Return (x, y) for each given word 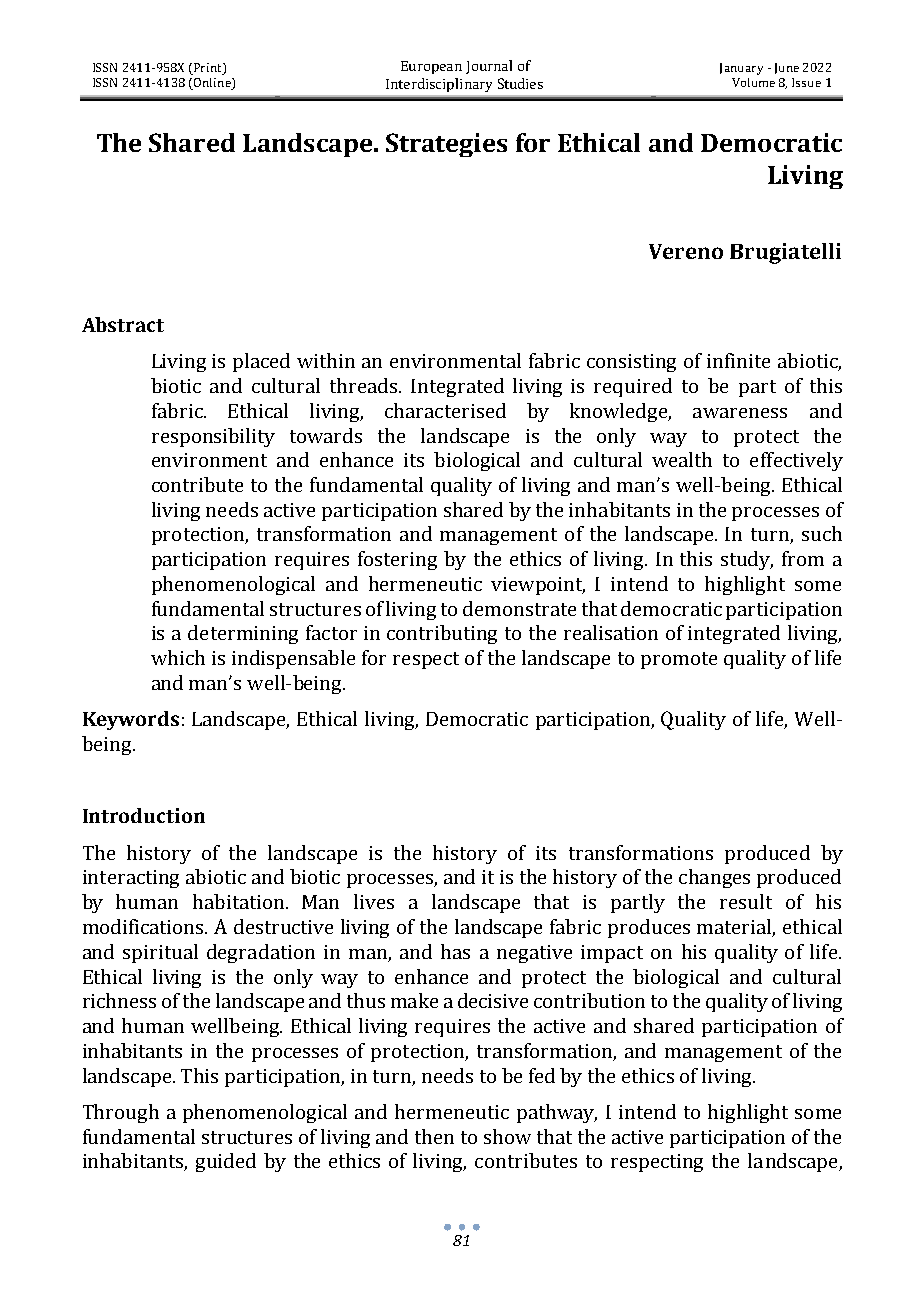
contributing (442, 634)
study (747, 560)
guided (226, 1162)
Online (212, 84)
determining (243, 634)
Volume (753, 82)
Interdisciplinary (439, 85)
